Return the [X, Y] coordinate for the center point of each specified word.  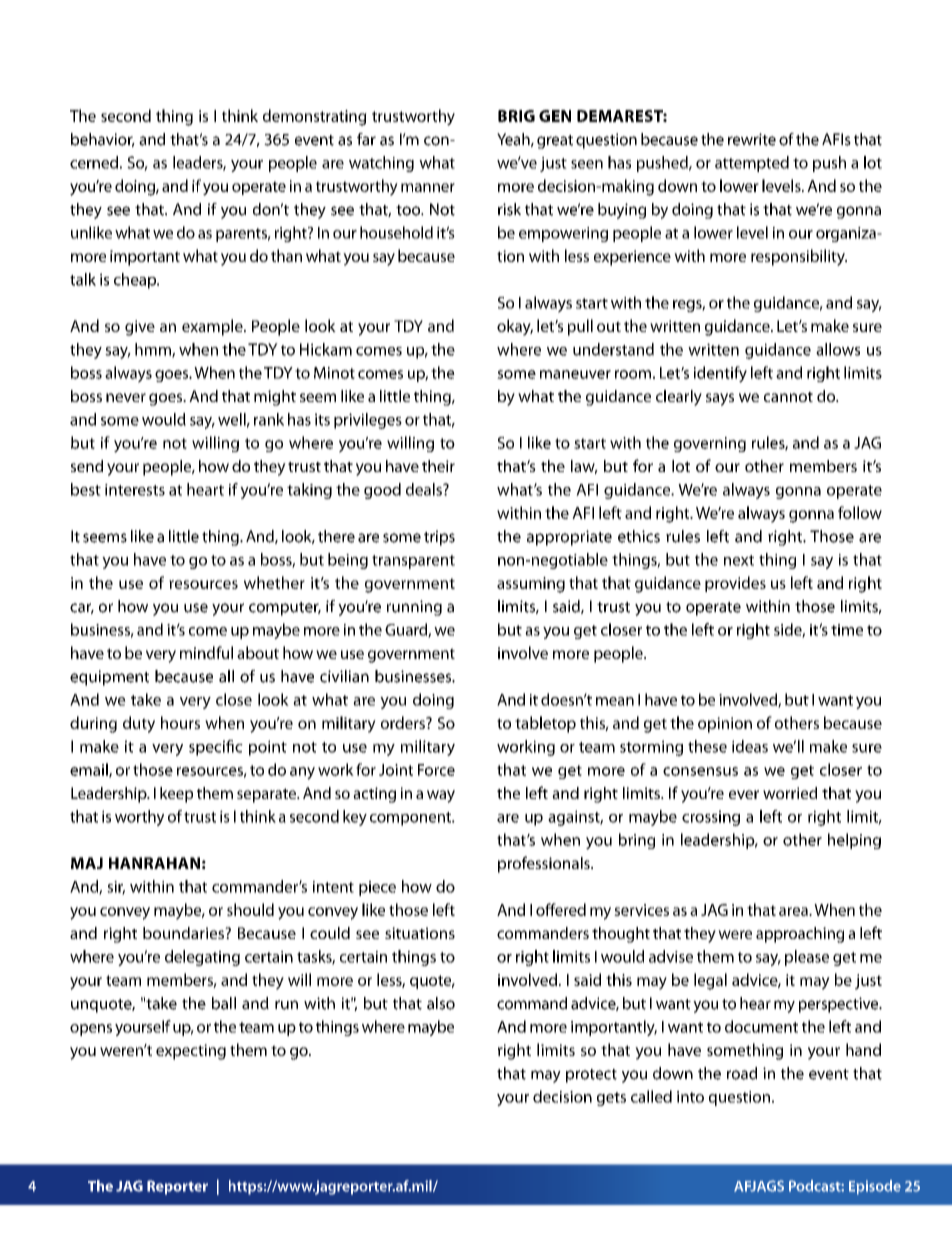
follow [860, 512]
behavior [103, 140]
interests [135, 490]
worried [790, 793]
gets [611, 1099]
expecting [191, 1052]
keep [176, 795]
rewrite [752, 139]
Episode [875, 1187]
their [438, 466]
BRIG [516, 116]
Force [436, 770]
